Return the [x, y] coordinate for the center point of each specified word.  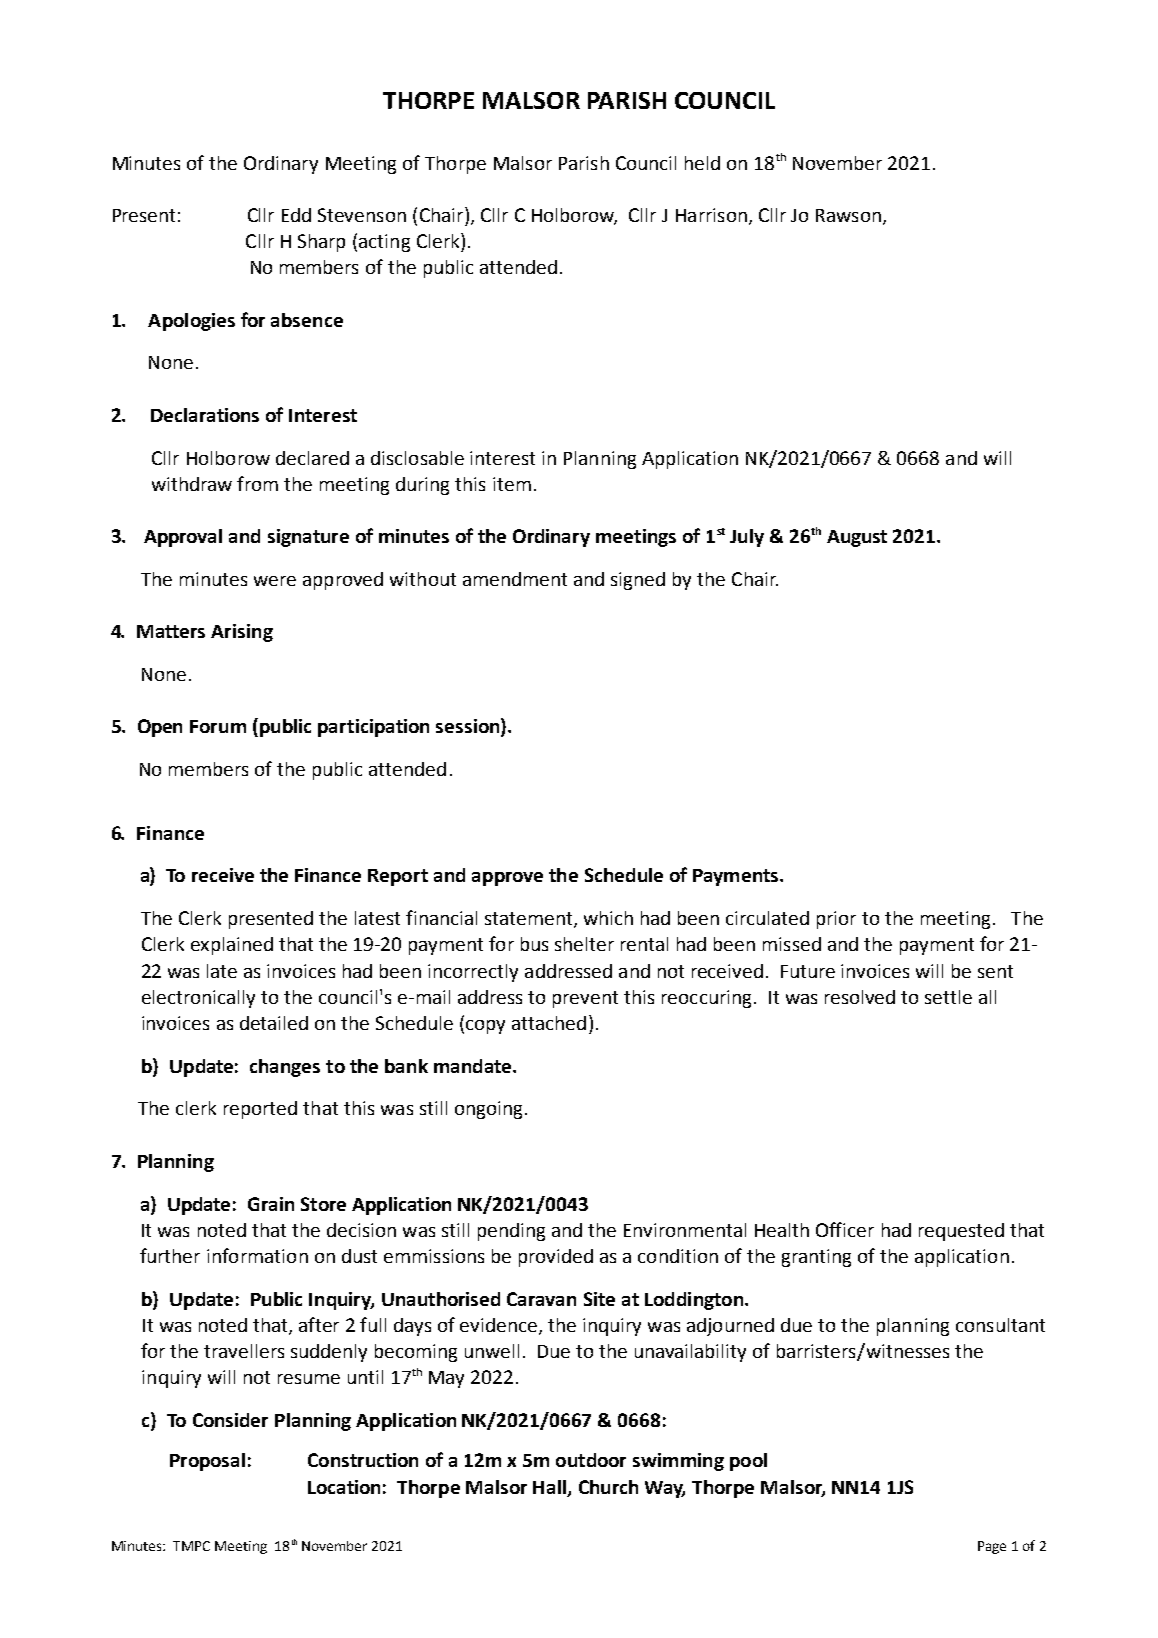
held [702, 163]
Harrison [711, 215]
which [608, 918]
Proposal [207, 1462]
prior [836, 920]
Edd [296, 215]
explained [232, 946]
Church [608, 1487]
